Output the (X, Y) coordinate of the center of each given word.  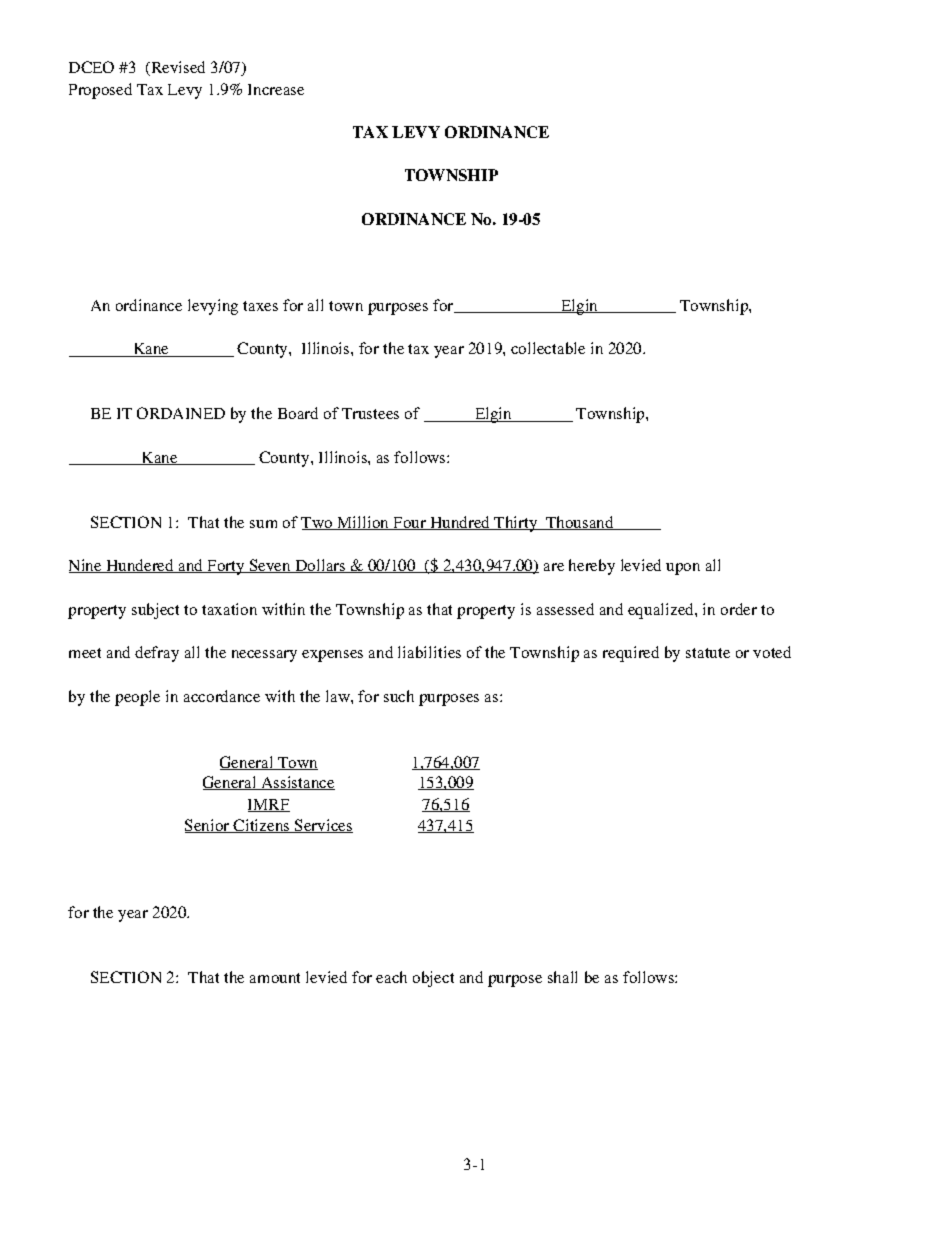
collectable (548, 348)
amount (275, 978)
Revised (177, 68)
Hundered (140, 566)
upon (683, 569)
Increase (276, 89)
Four (409, 523)
